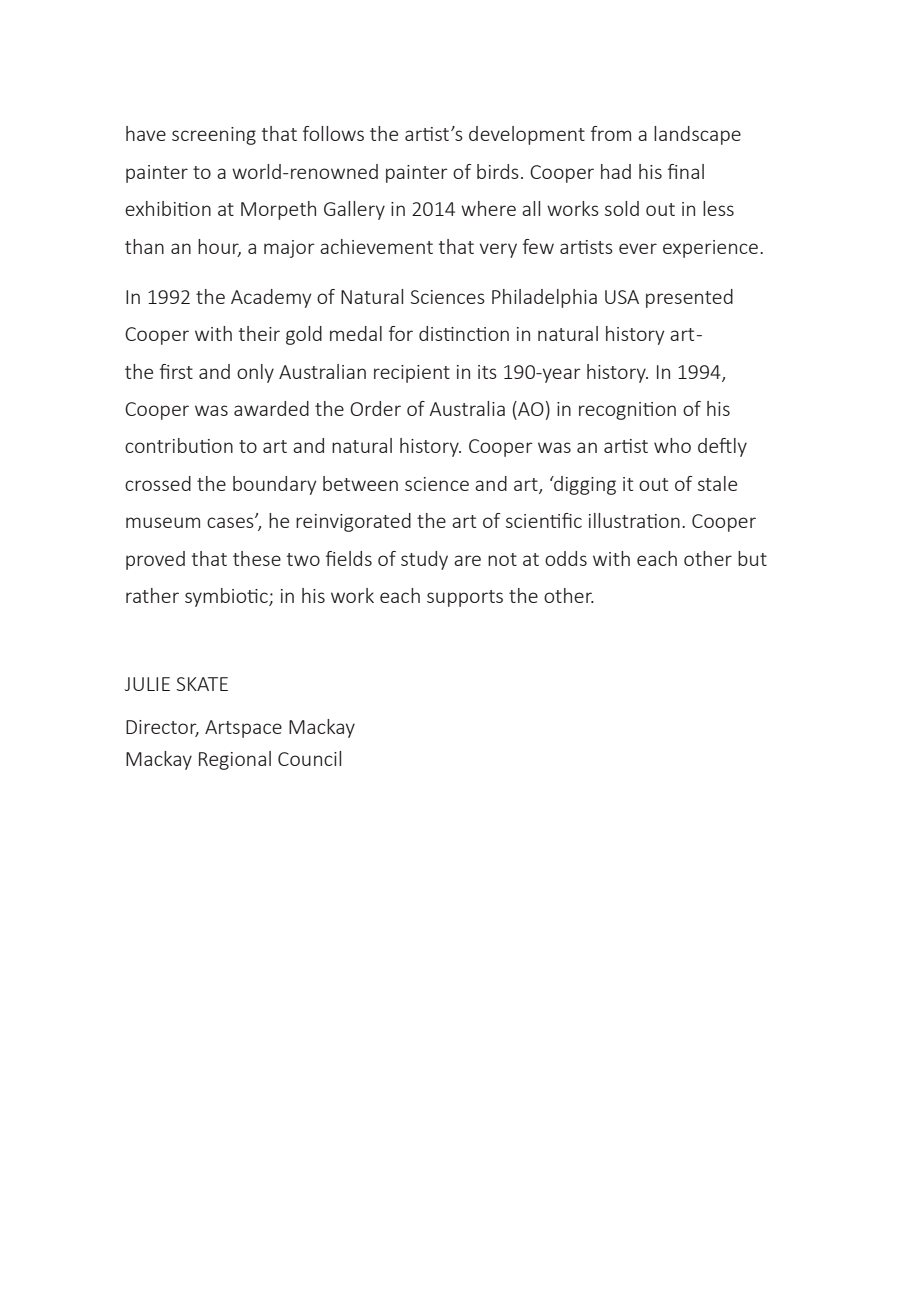 The height and width of the document is (1311, 924). I want to click on first, so click(176, 371).
